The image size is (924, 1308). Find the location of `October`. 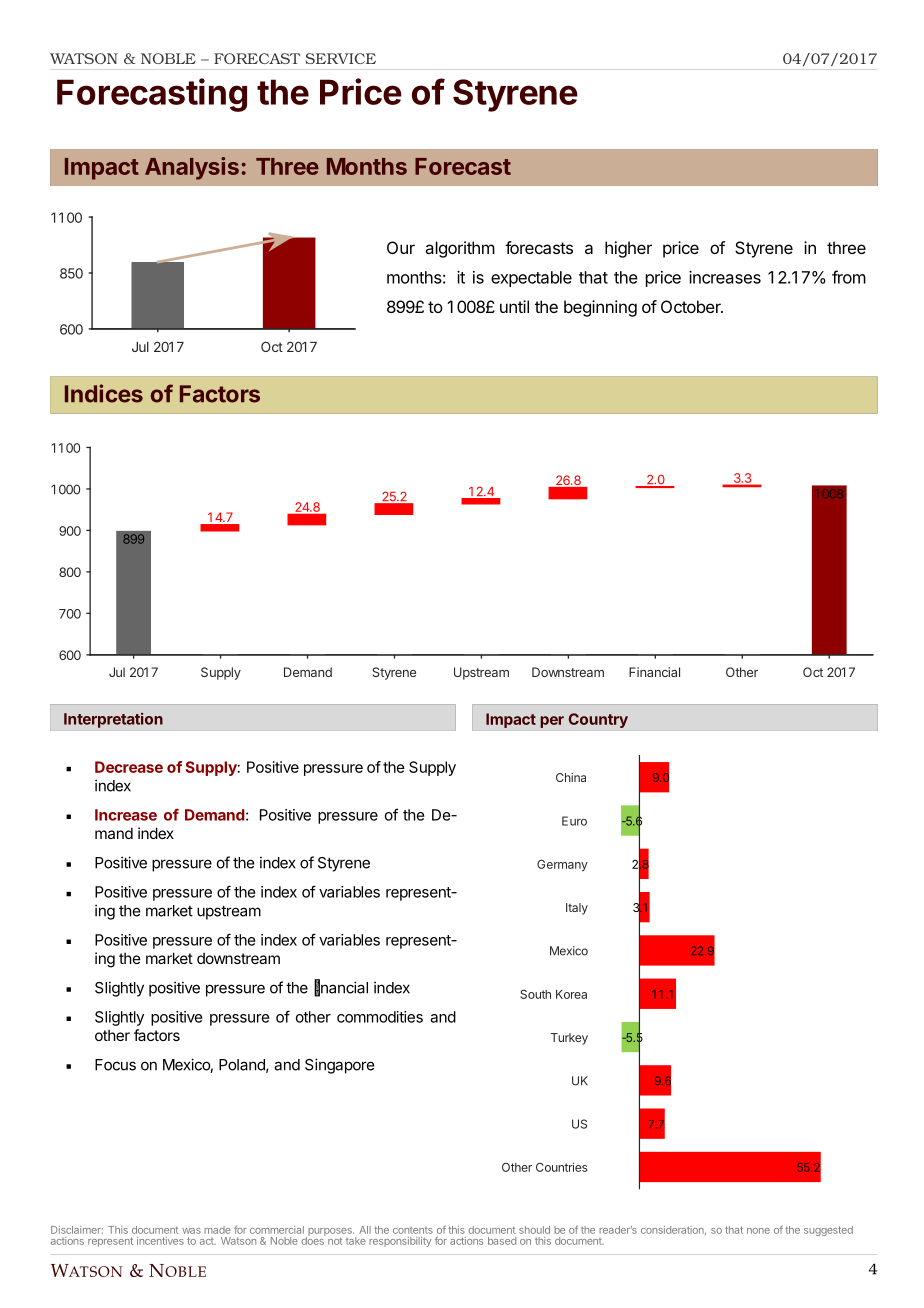

October is located at coordinates (692, 306).
